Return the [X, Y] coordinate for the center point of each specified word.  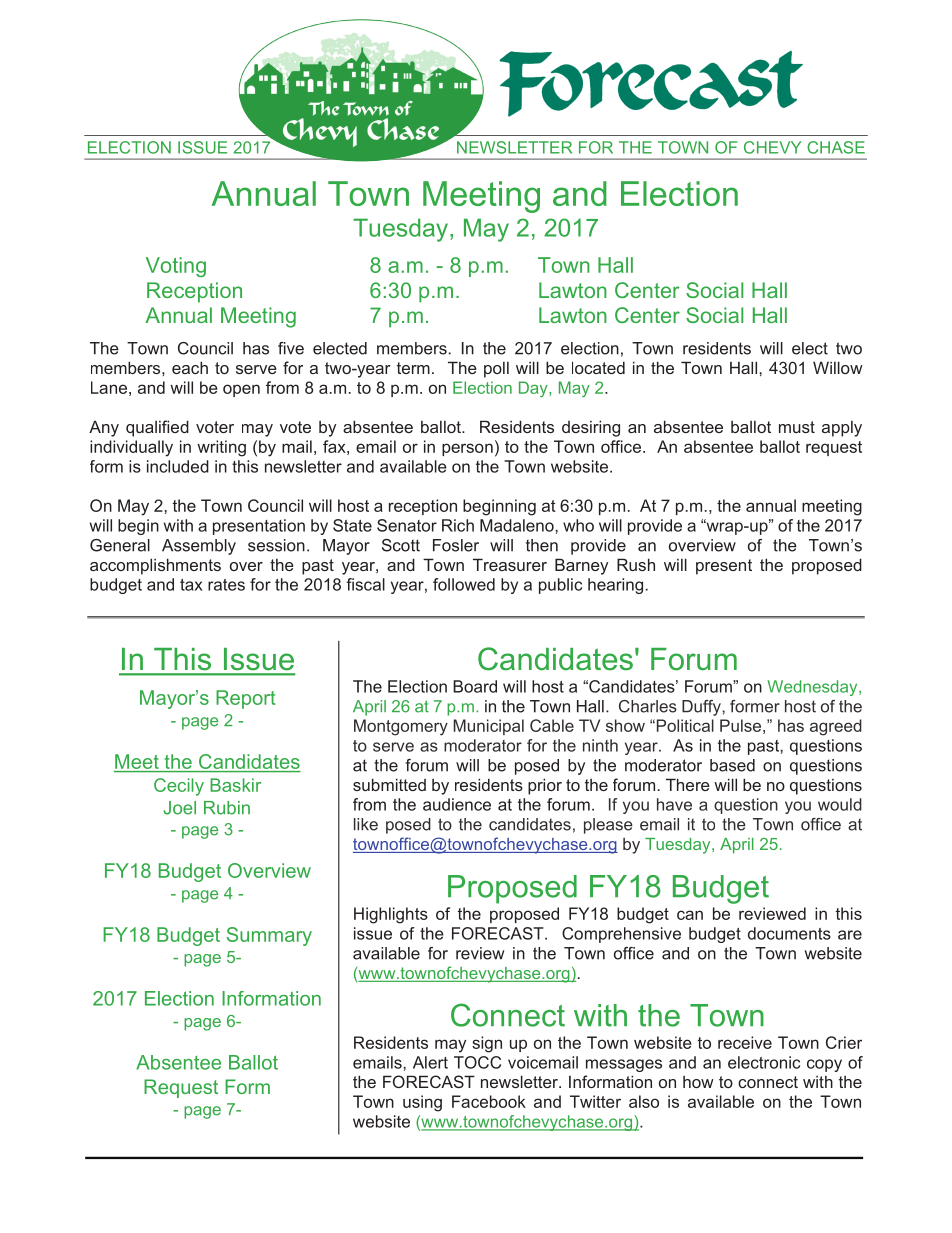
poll [496, 370]
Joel [179, 808]
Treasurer [510, 564]
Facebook [489, 1101]
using [422, 1103]
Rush [636, 564]
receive [745, 1042]
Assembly [199, 547]
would [840, 804]
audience [457, 804]
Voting [176, 267]
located [598, 367]
